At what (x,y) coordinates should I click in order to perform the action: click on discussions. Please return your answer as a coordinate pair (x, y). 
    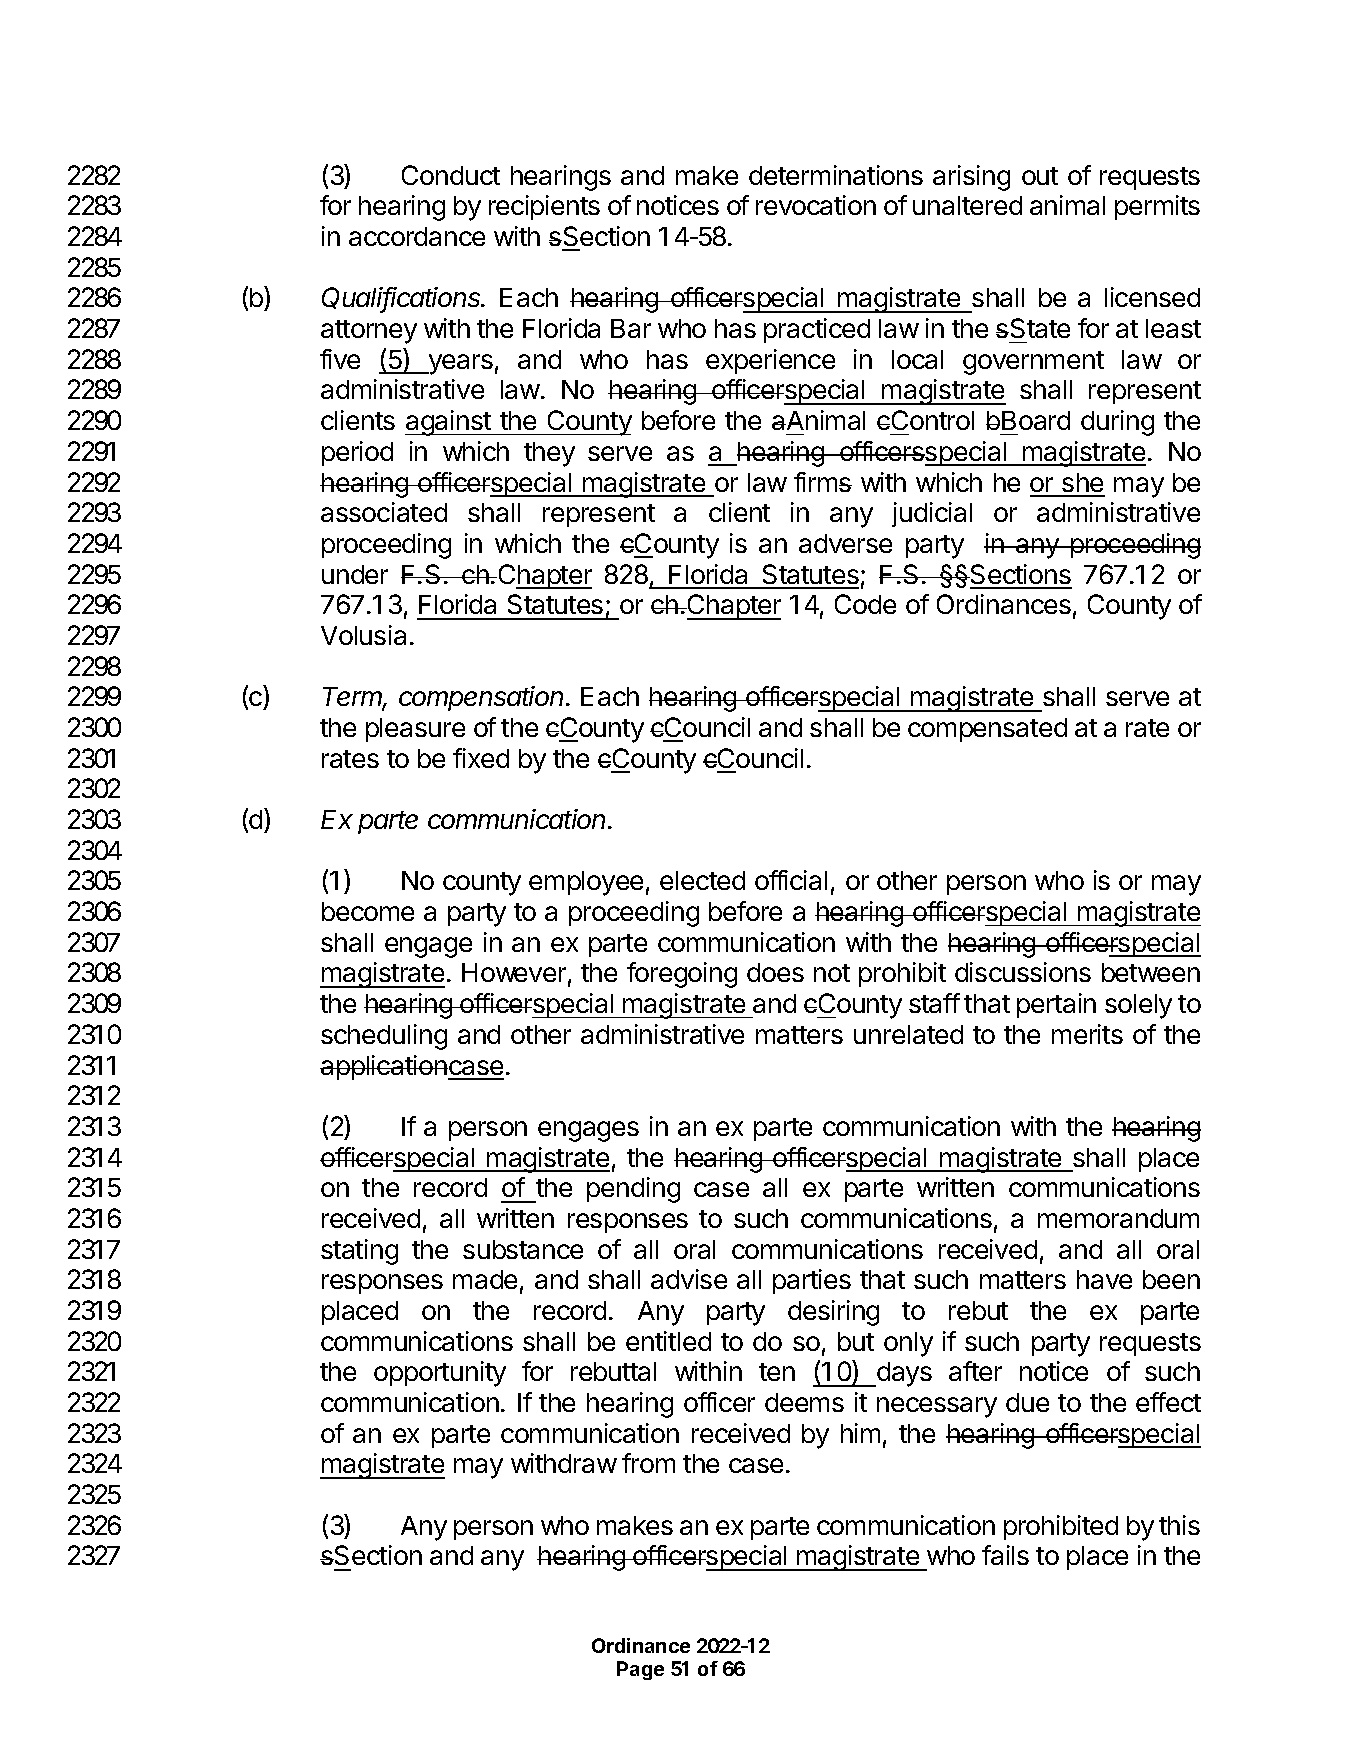
    Looking at the image, I should click on (1023, 972).
